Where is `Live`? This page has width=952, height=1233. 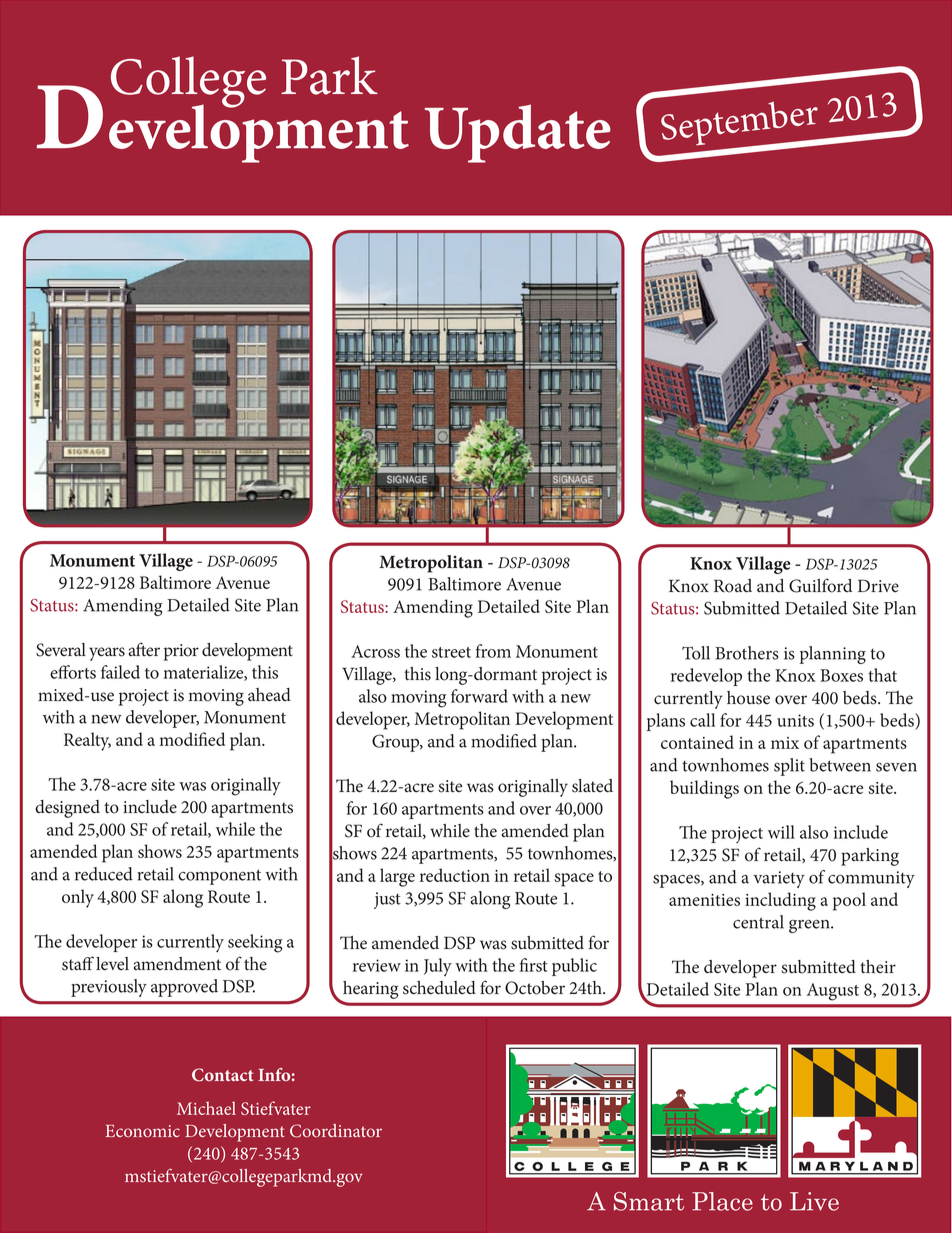 Live is located at coordinates (814, 1201).
